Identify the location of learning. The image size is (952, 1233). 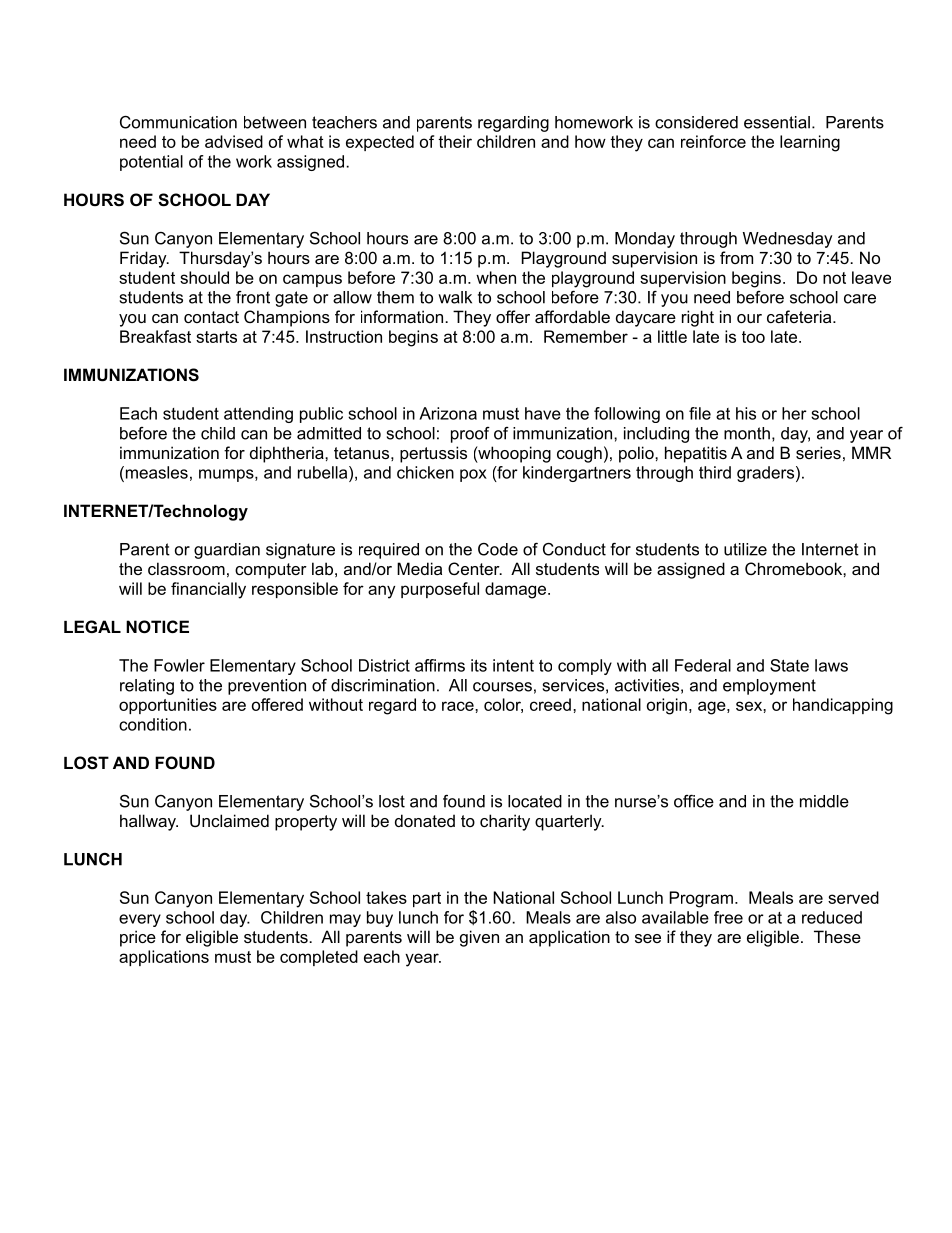
(810, 143).
